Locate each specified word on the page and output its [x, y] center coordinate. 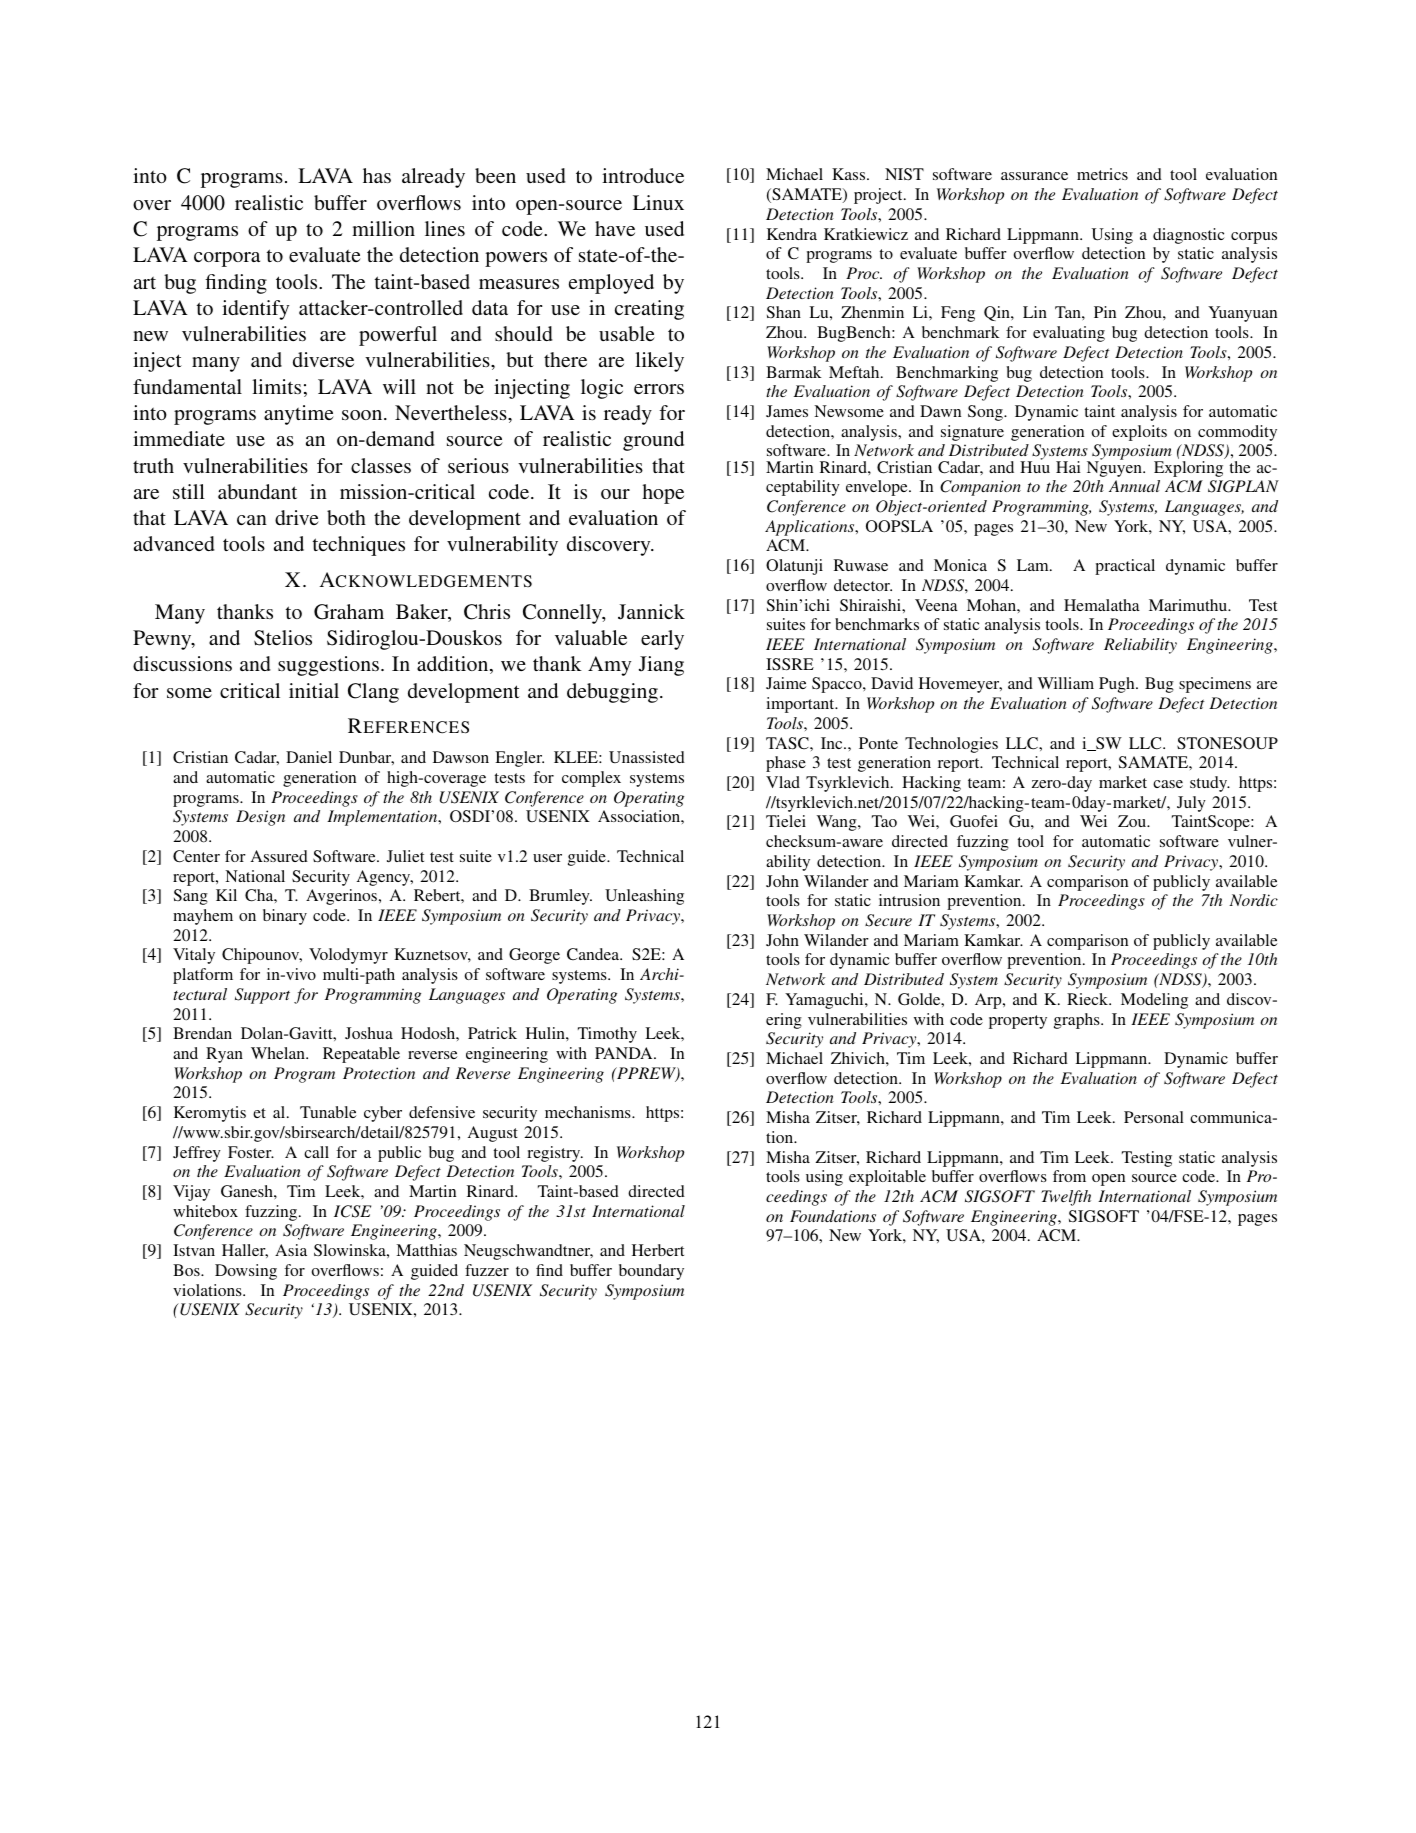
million [383, 228]
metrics [1102, 174]
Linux [658, 202]
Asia [291, 1250]
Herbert [658, 1250]
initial [314, 690]
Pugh [1118, 685]
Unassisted [647, 757]
